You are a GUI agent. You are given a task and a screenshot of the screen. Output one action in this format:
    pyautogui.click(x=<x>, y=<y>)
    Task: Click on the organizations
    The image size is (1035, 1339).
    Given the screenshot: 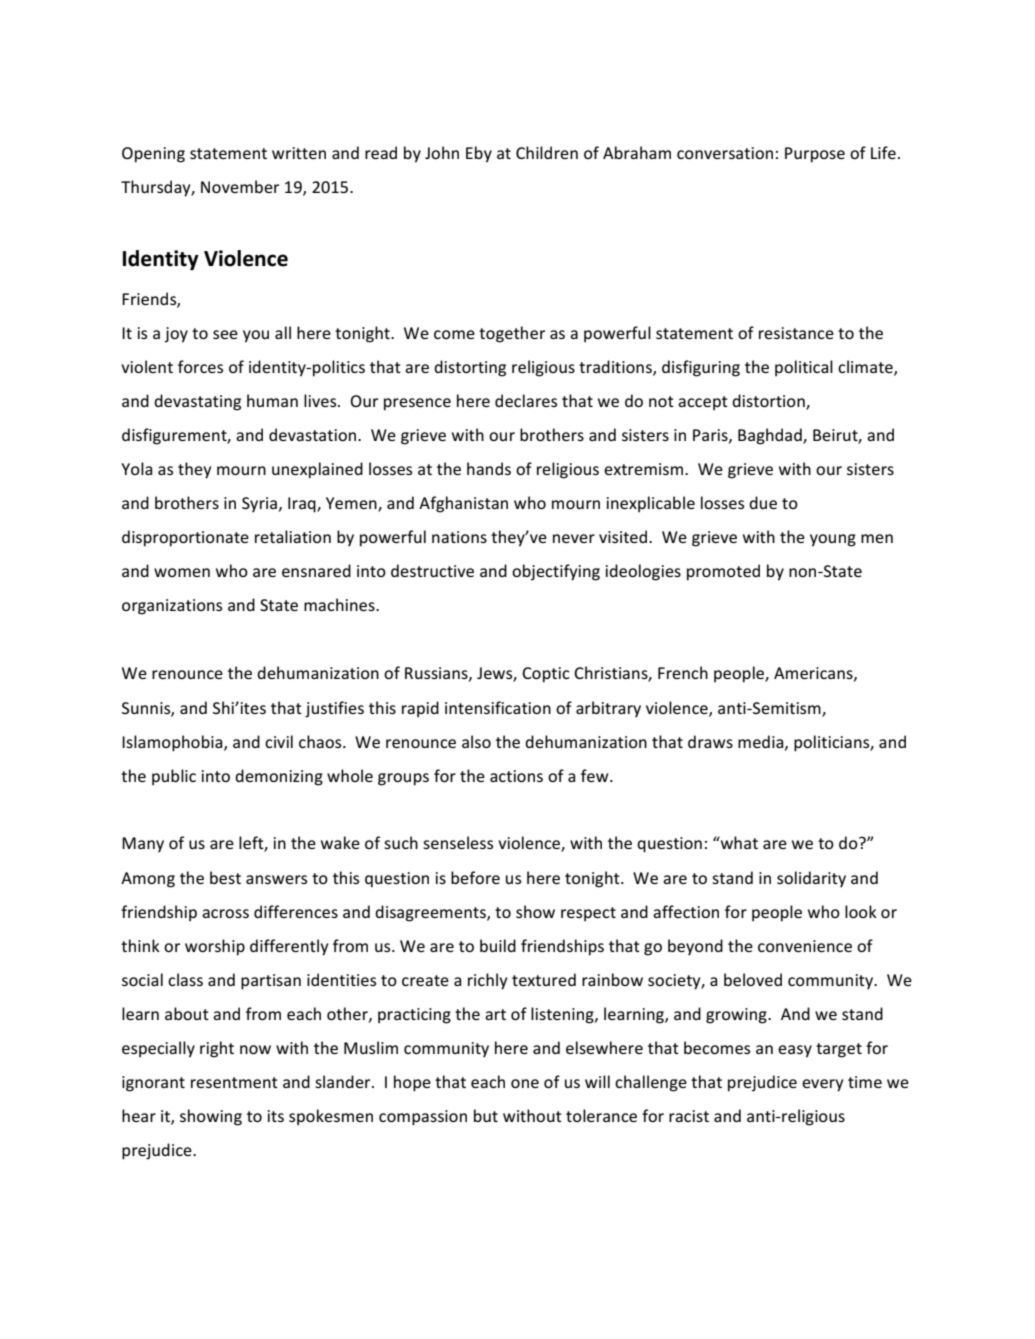 What is the action you would take?
    pyautogui.click(x=172, y=607)
